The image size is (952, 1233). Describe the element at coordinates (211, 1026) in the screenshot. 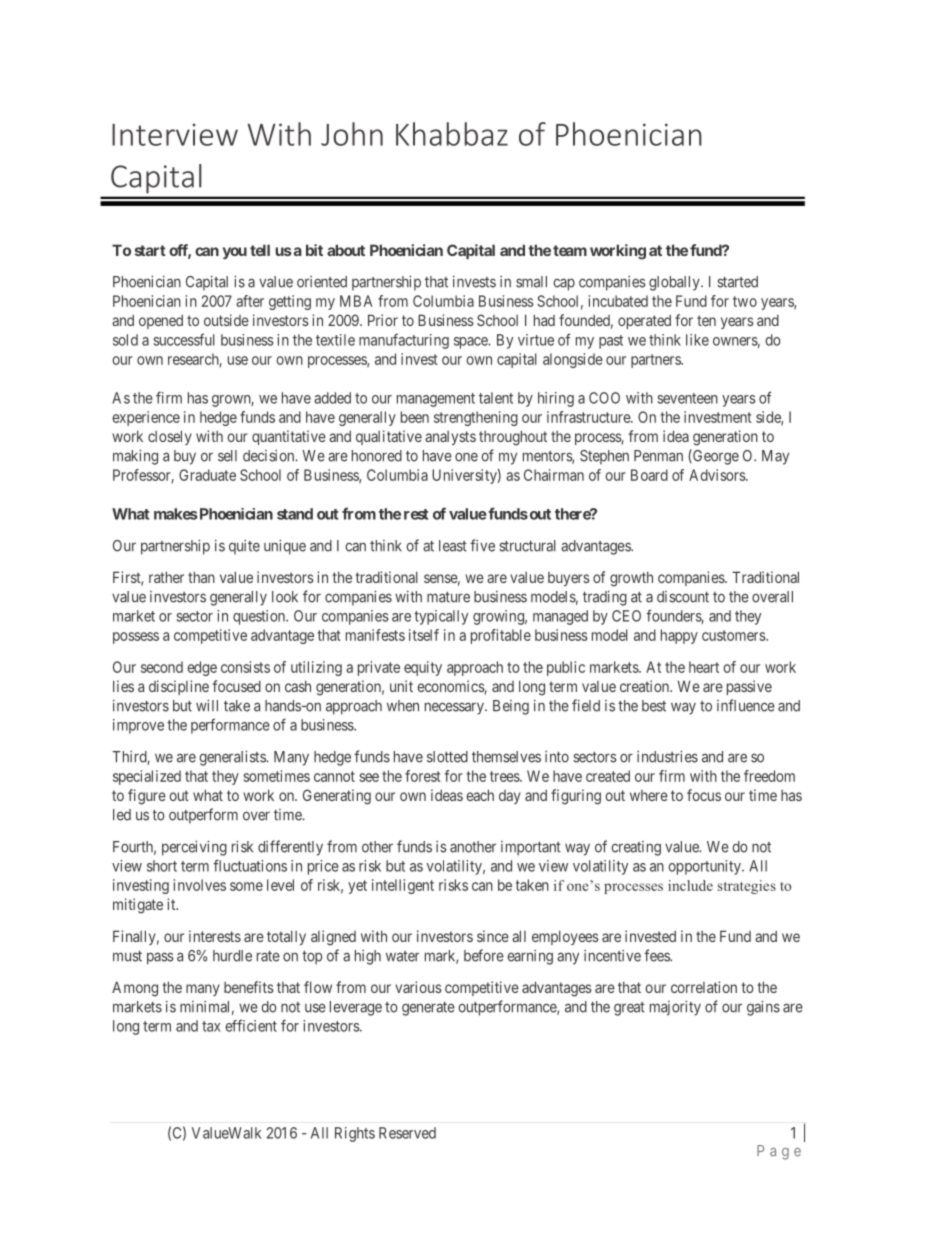

I see `tax` at that location.
